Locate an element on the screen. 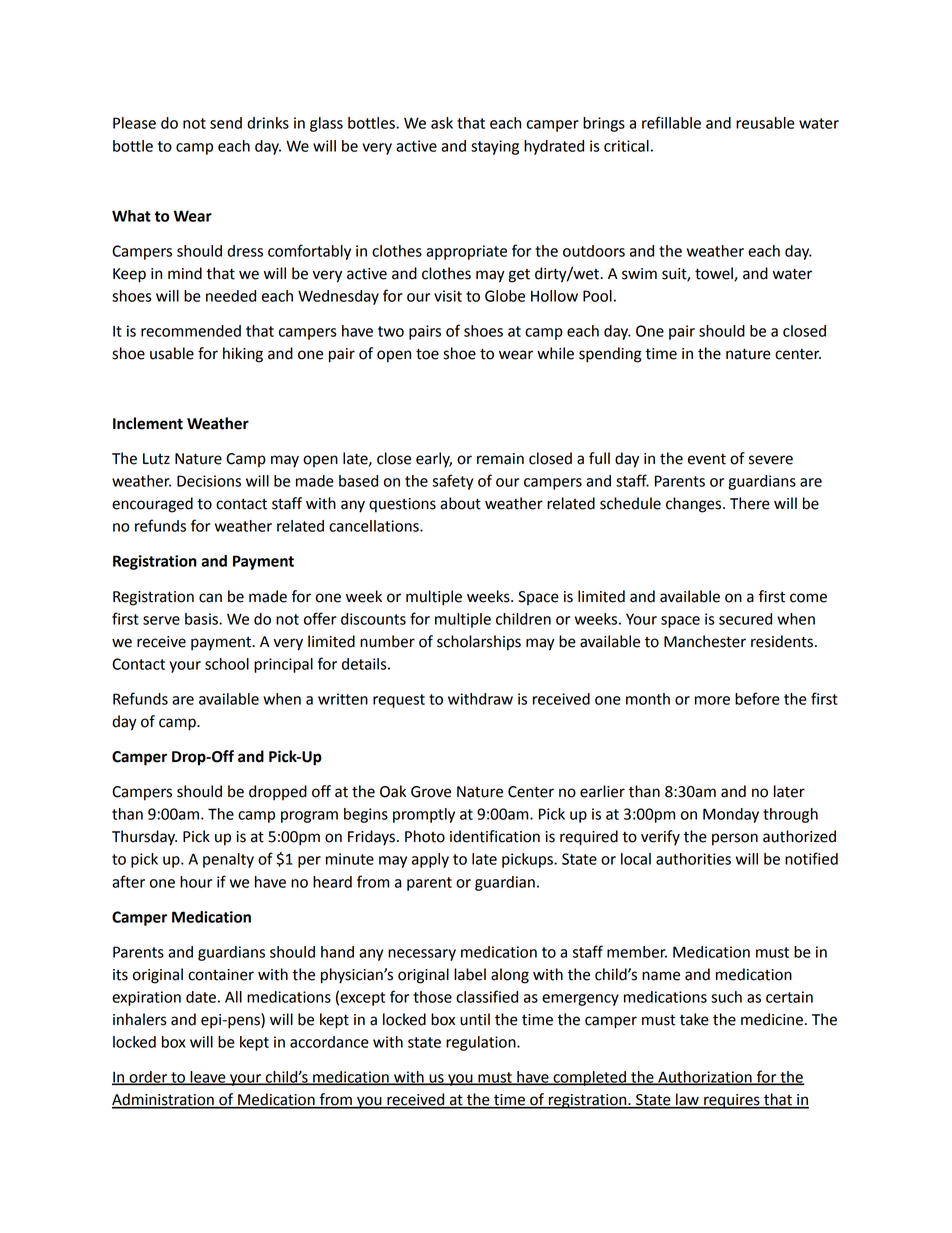 This screenshot has width=952, height=1233. event is located at coordinates (707, 459).
